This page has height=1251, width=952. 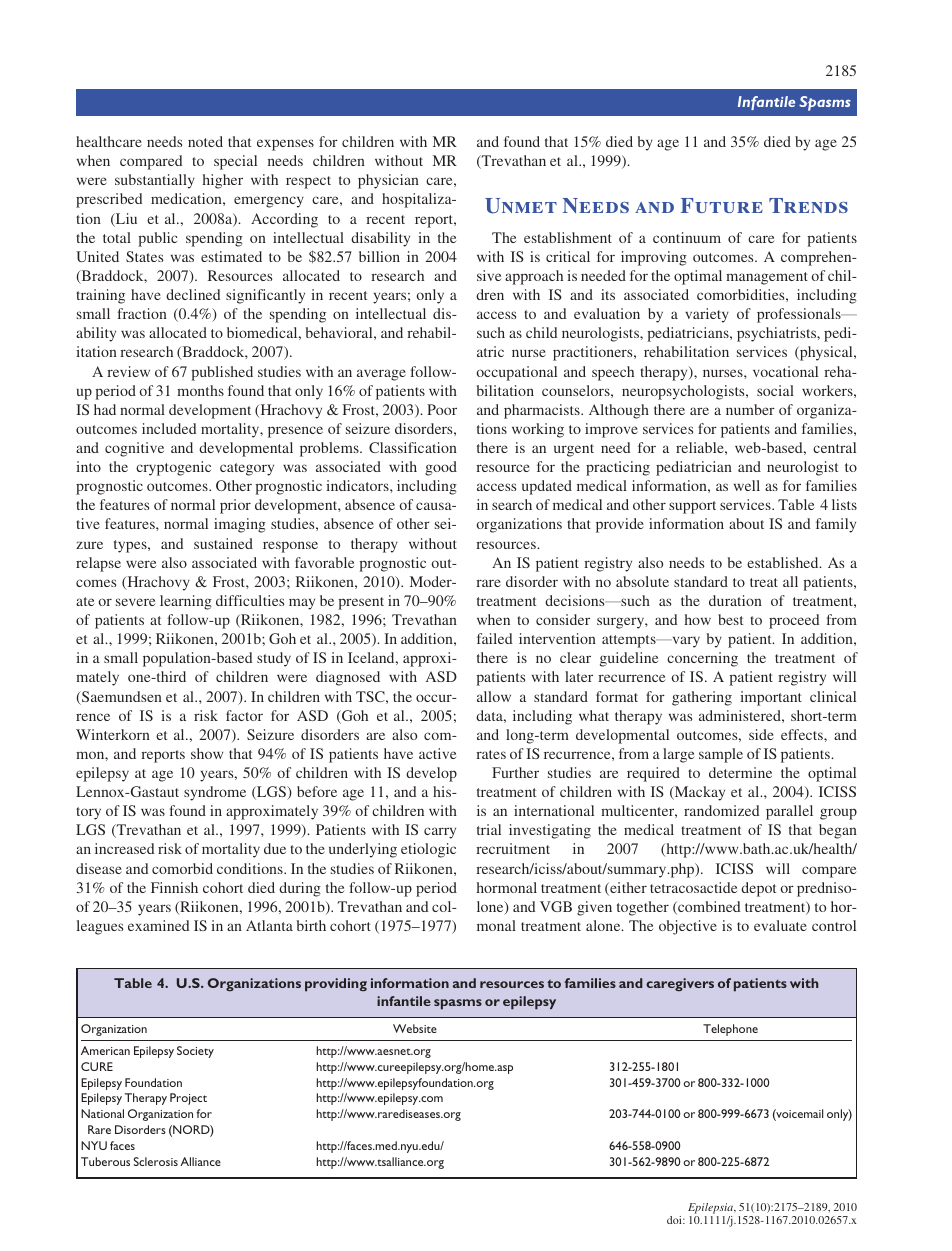 I want to click on substantially, so click(x=155, y=181).
